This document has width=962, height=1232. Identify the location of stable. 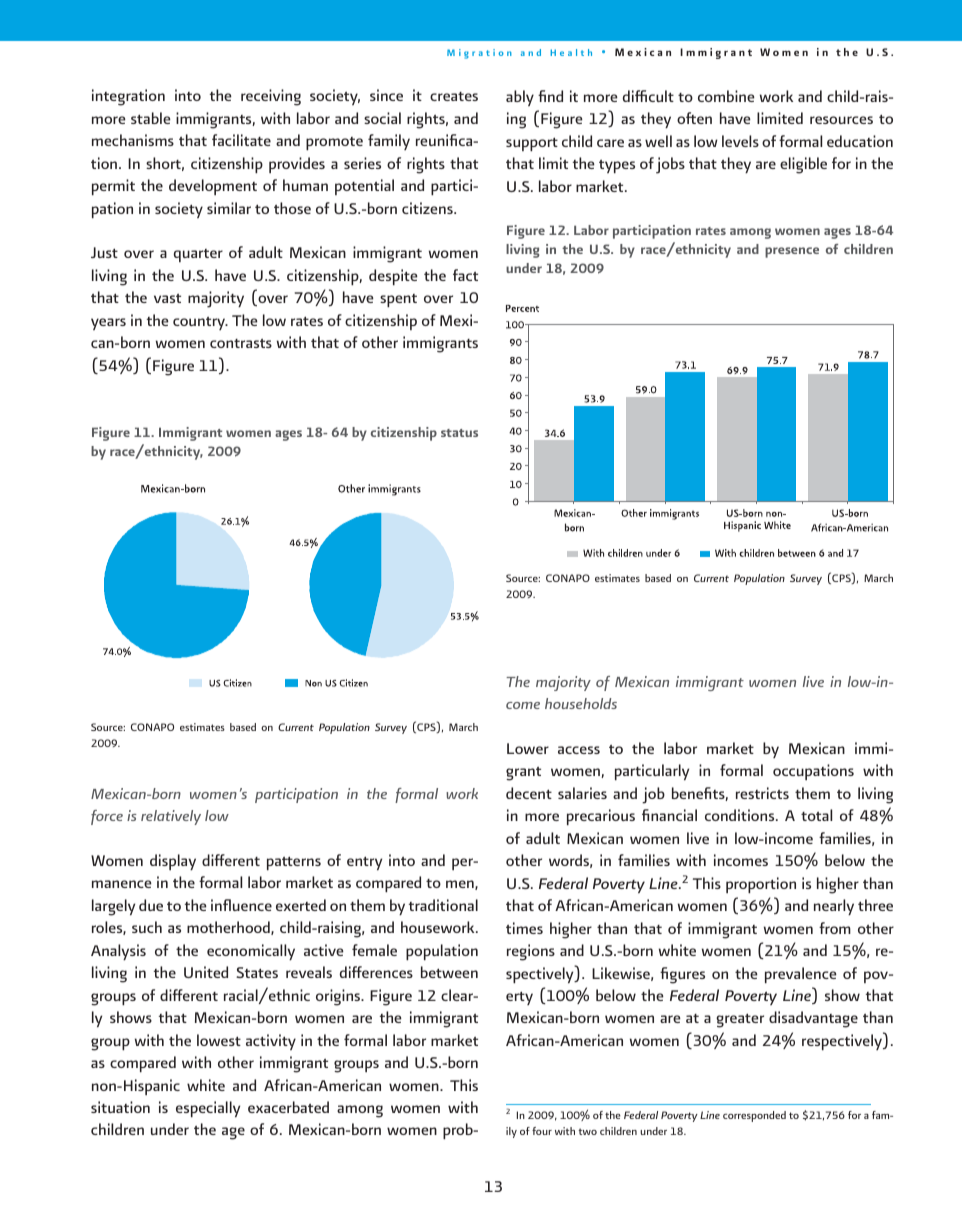
(151, 118).
